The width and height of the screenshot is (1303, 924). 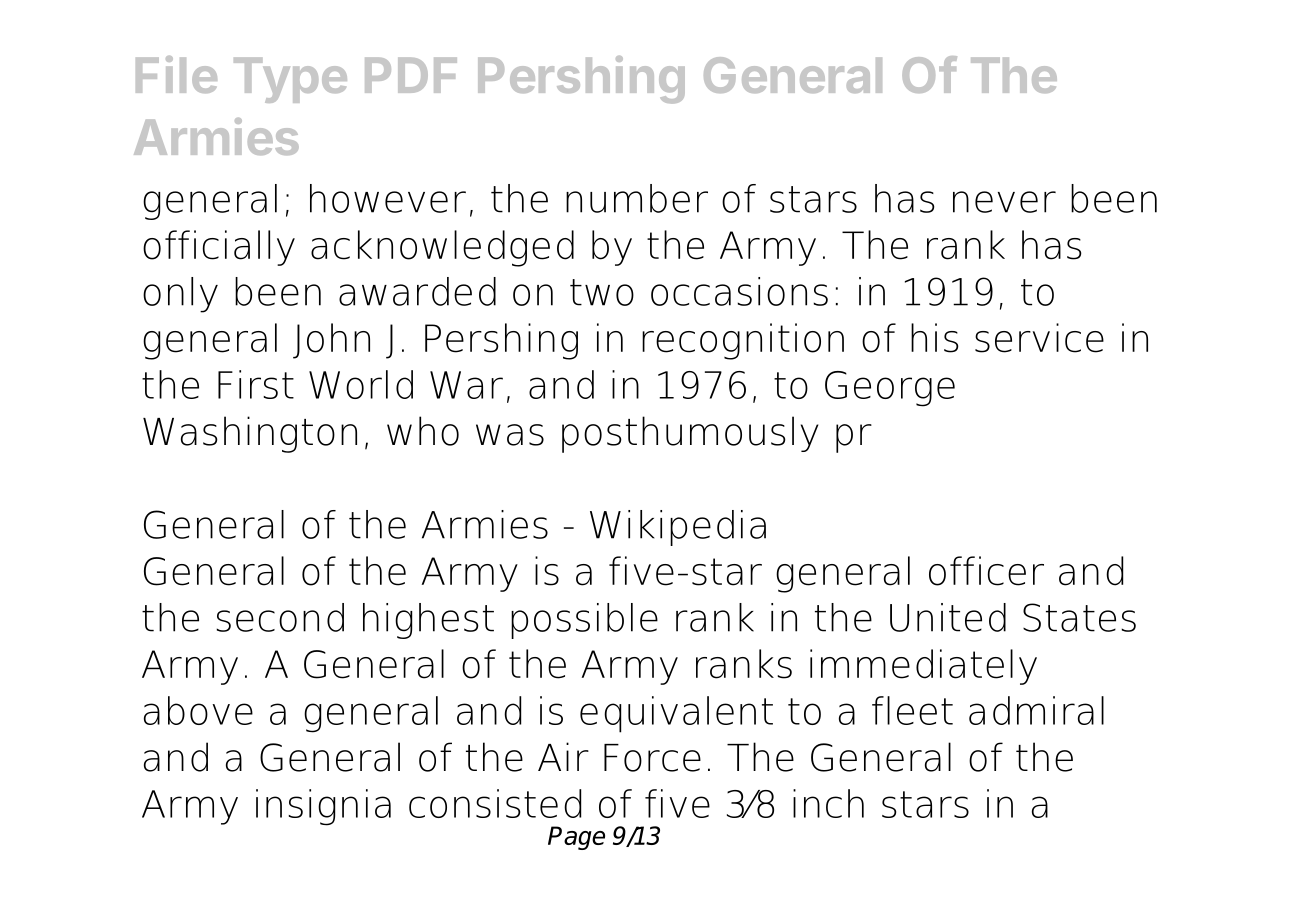 I want to click on PDF, so click(x=411, y=75).
